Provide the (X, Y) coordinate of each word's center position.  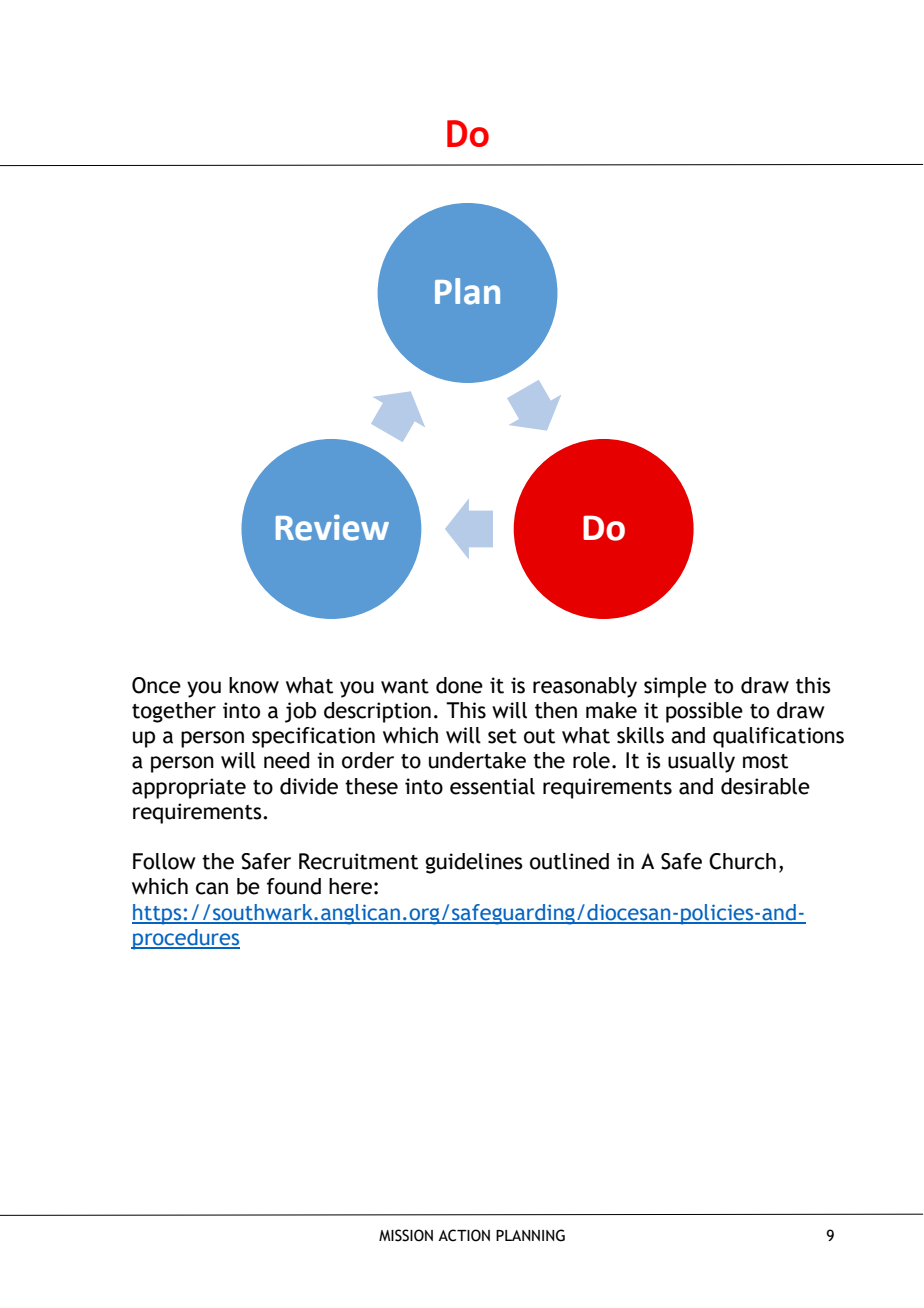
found (294, 886)
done (459, 685)
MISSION (406, 1235)
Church (742, 861)
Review (332, 528)
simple (675, 687)
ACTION (464, 1235)
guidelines (474, 863)
